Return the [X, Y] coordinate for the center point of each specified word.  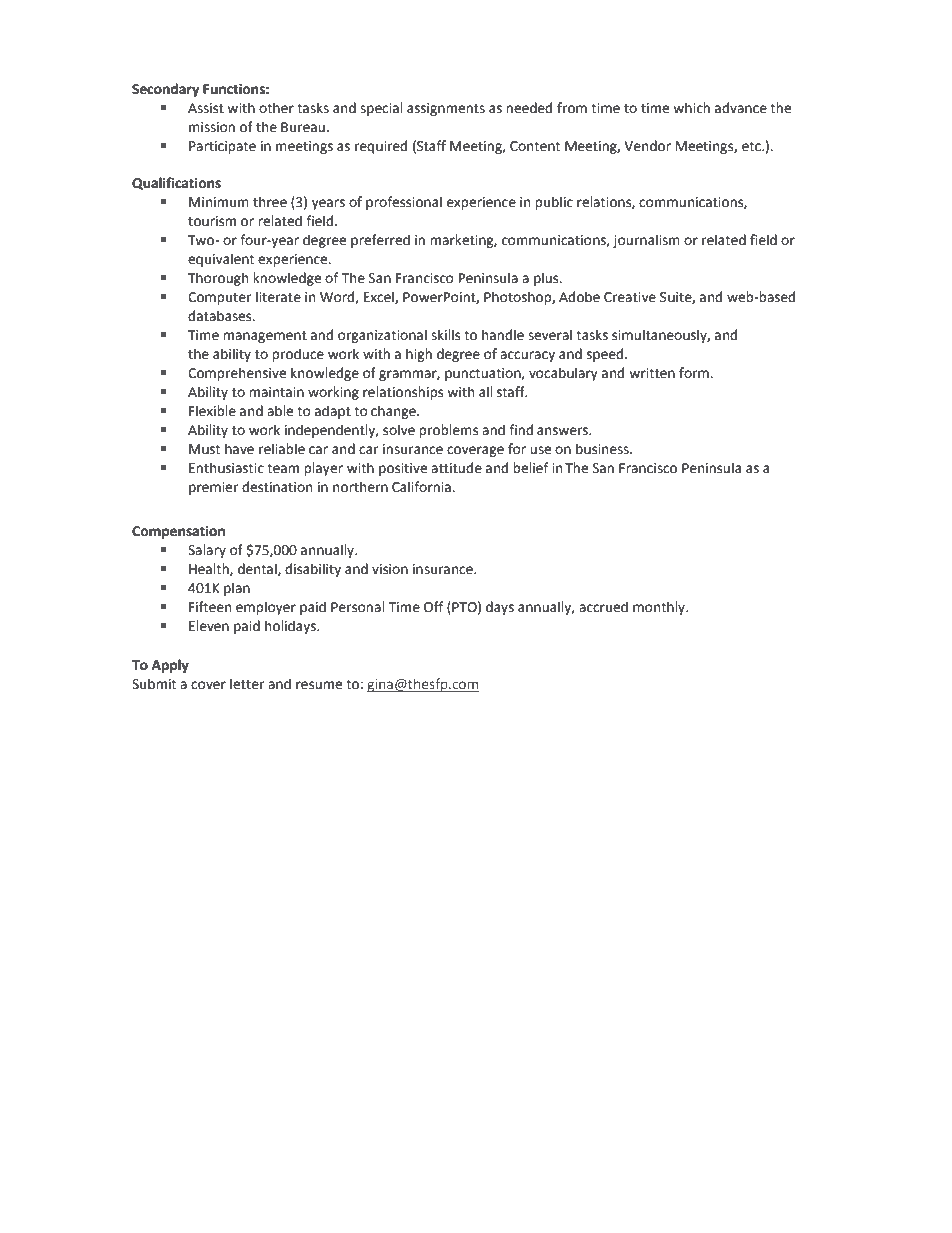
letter [247, 684]
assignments [446, 109]
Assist [206, 108]
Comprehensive [237, 374]
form [695, 373]
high [419, 355]
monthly [660, 608]
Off [433, 607]
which [691, 108]
